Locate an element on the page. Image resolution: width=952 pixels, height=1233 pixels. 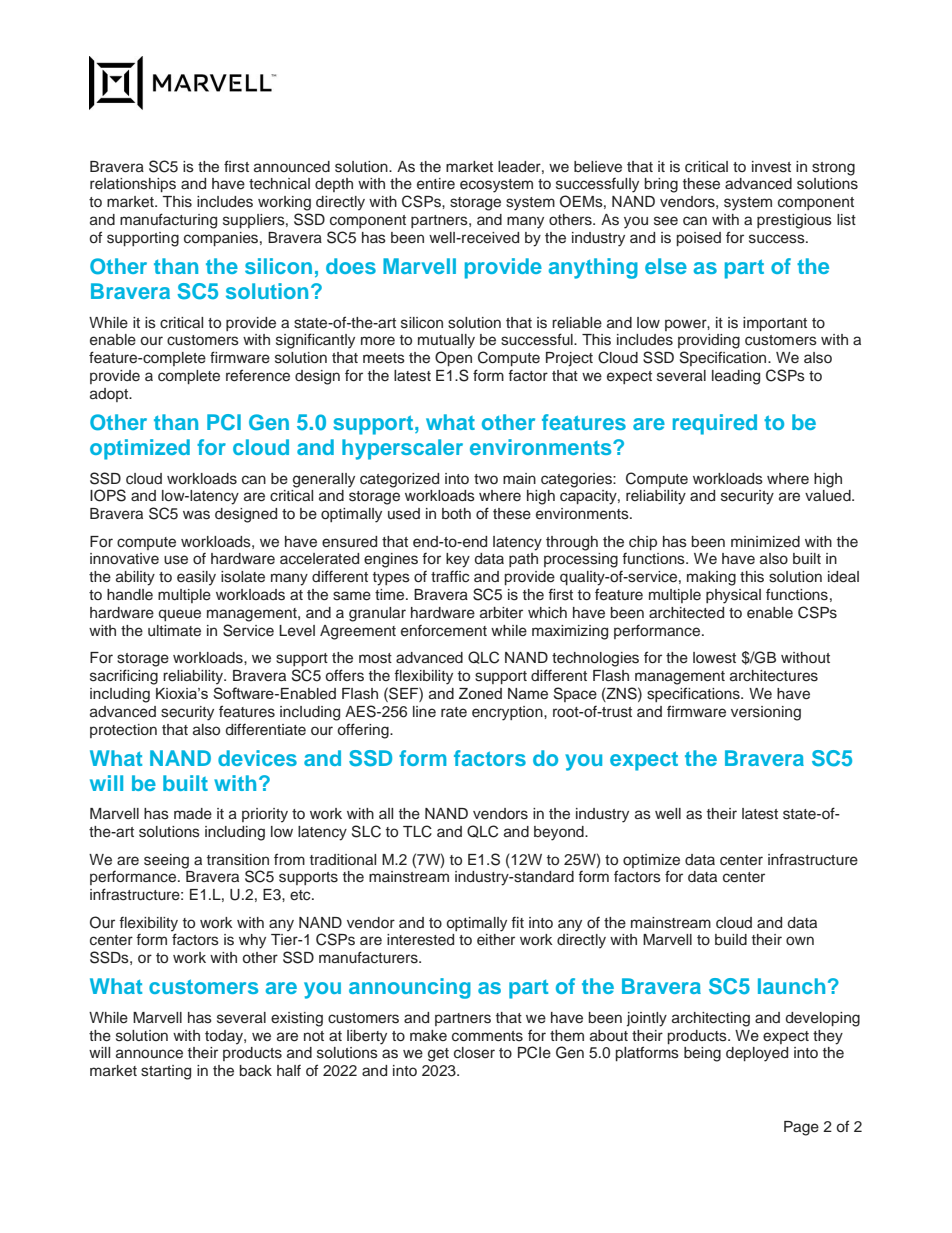
starting is located at coordinates (166, 1072).
